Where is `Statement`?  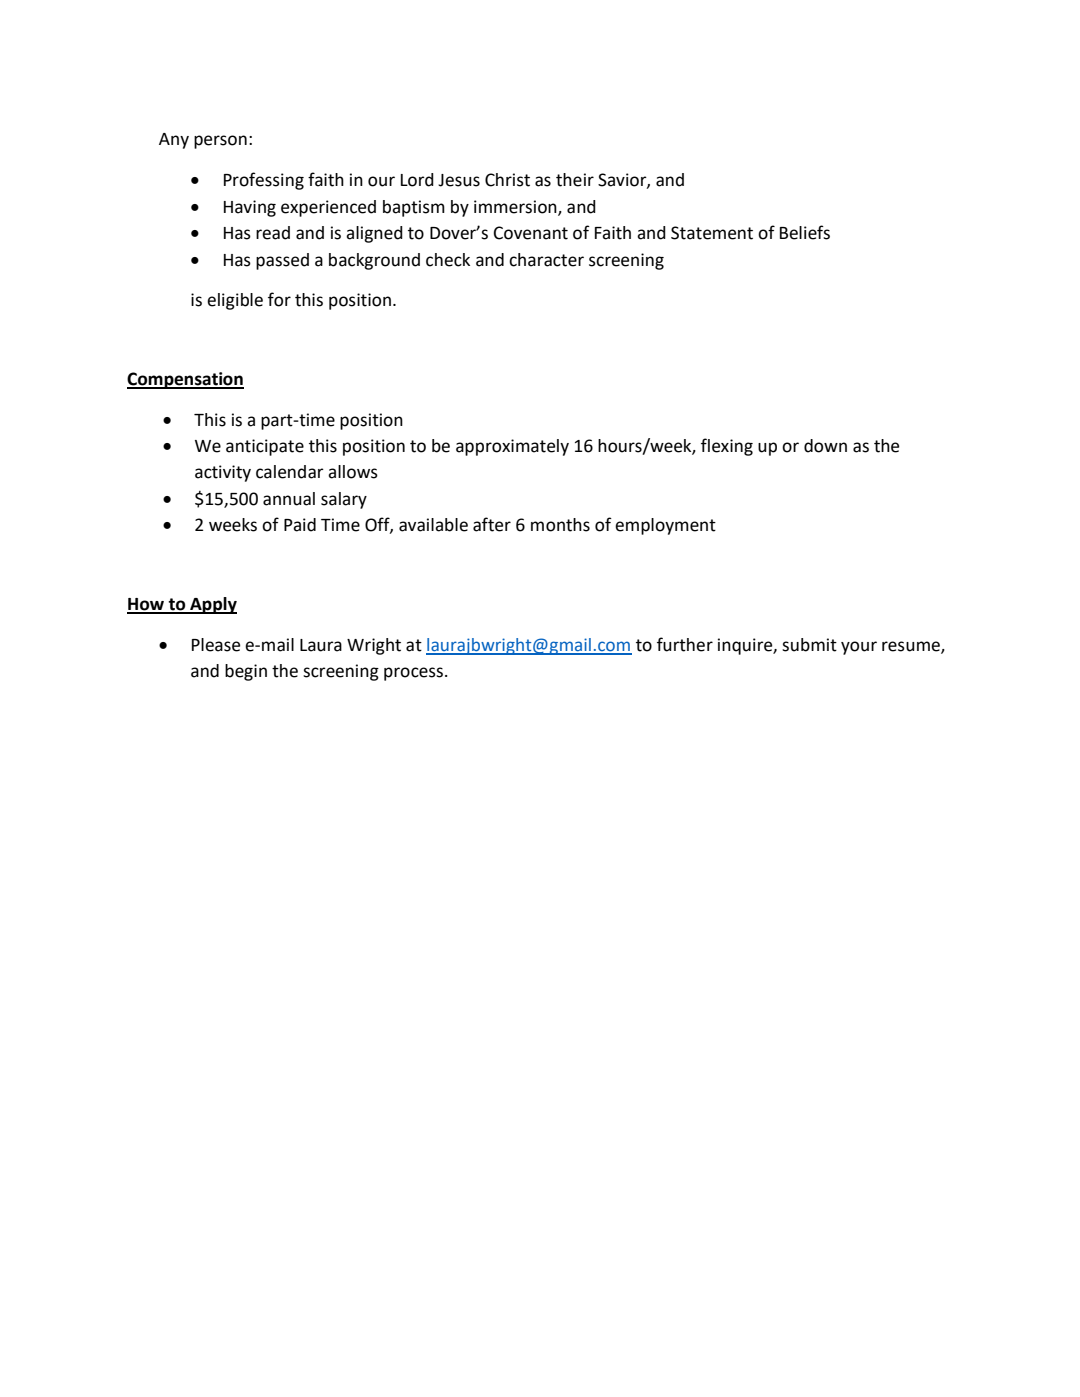 Statement is located at coordinates (712, 233).
